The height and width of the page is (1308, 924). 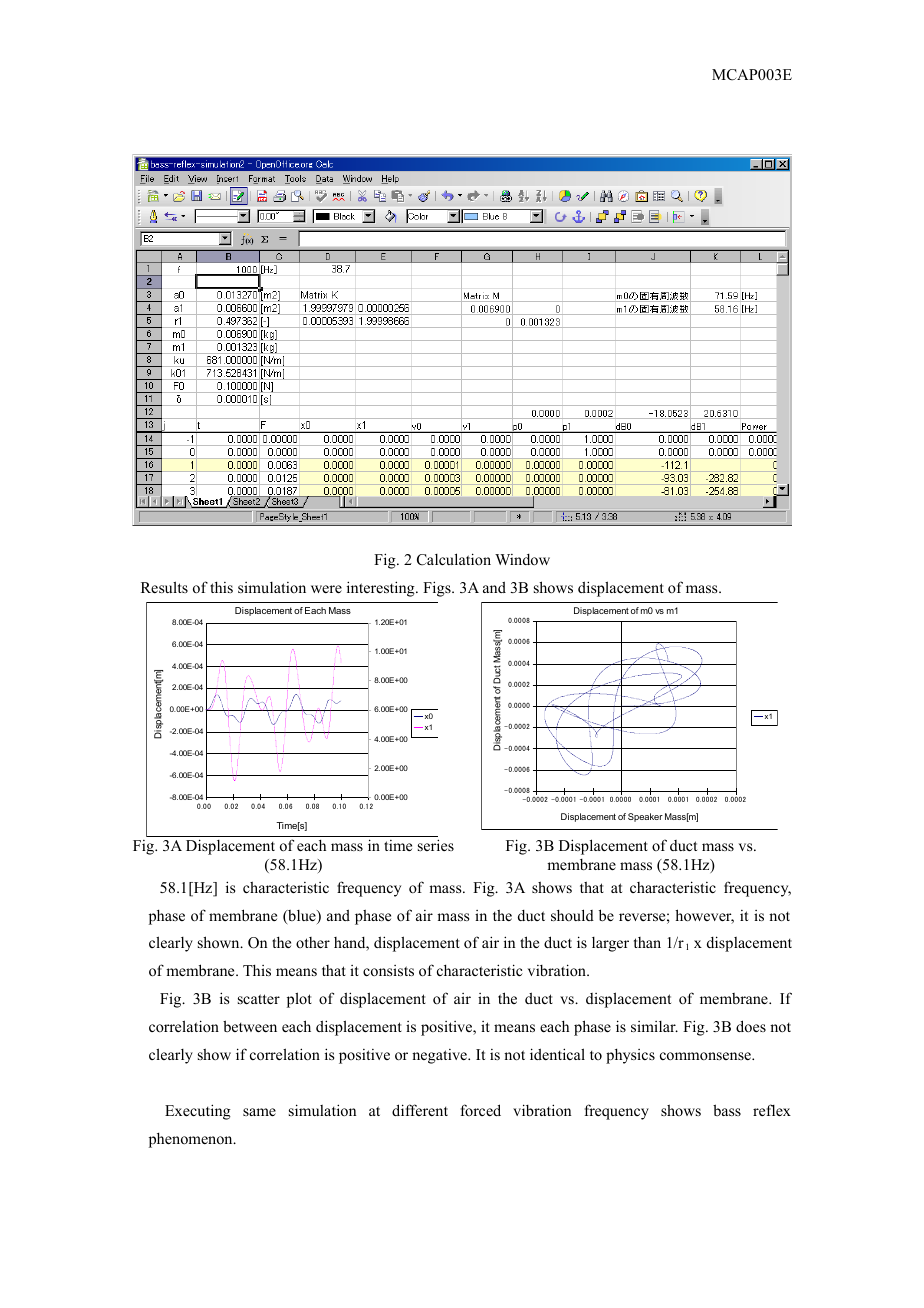 I want to click on Results, so click(x=164, y=587).
